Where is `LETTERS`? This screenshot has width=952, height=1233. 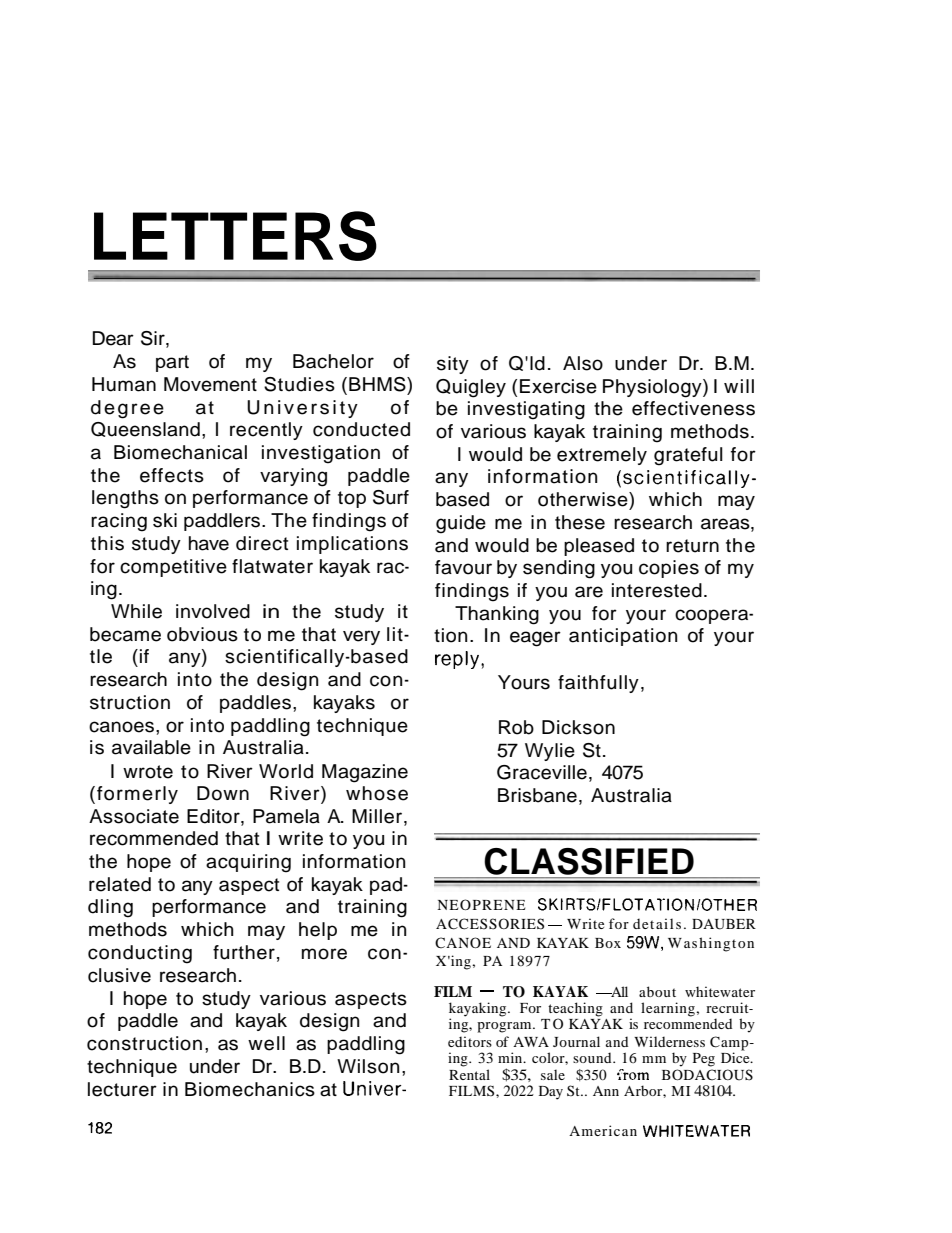
LETTERS is located at coordinates (235, 236).
